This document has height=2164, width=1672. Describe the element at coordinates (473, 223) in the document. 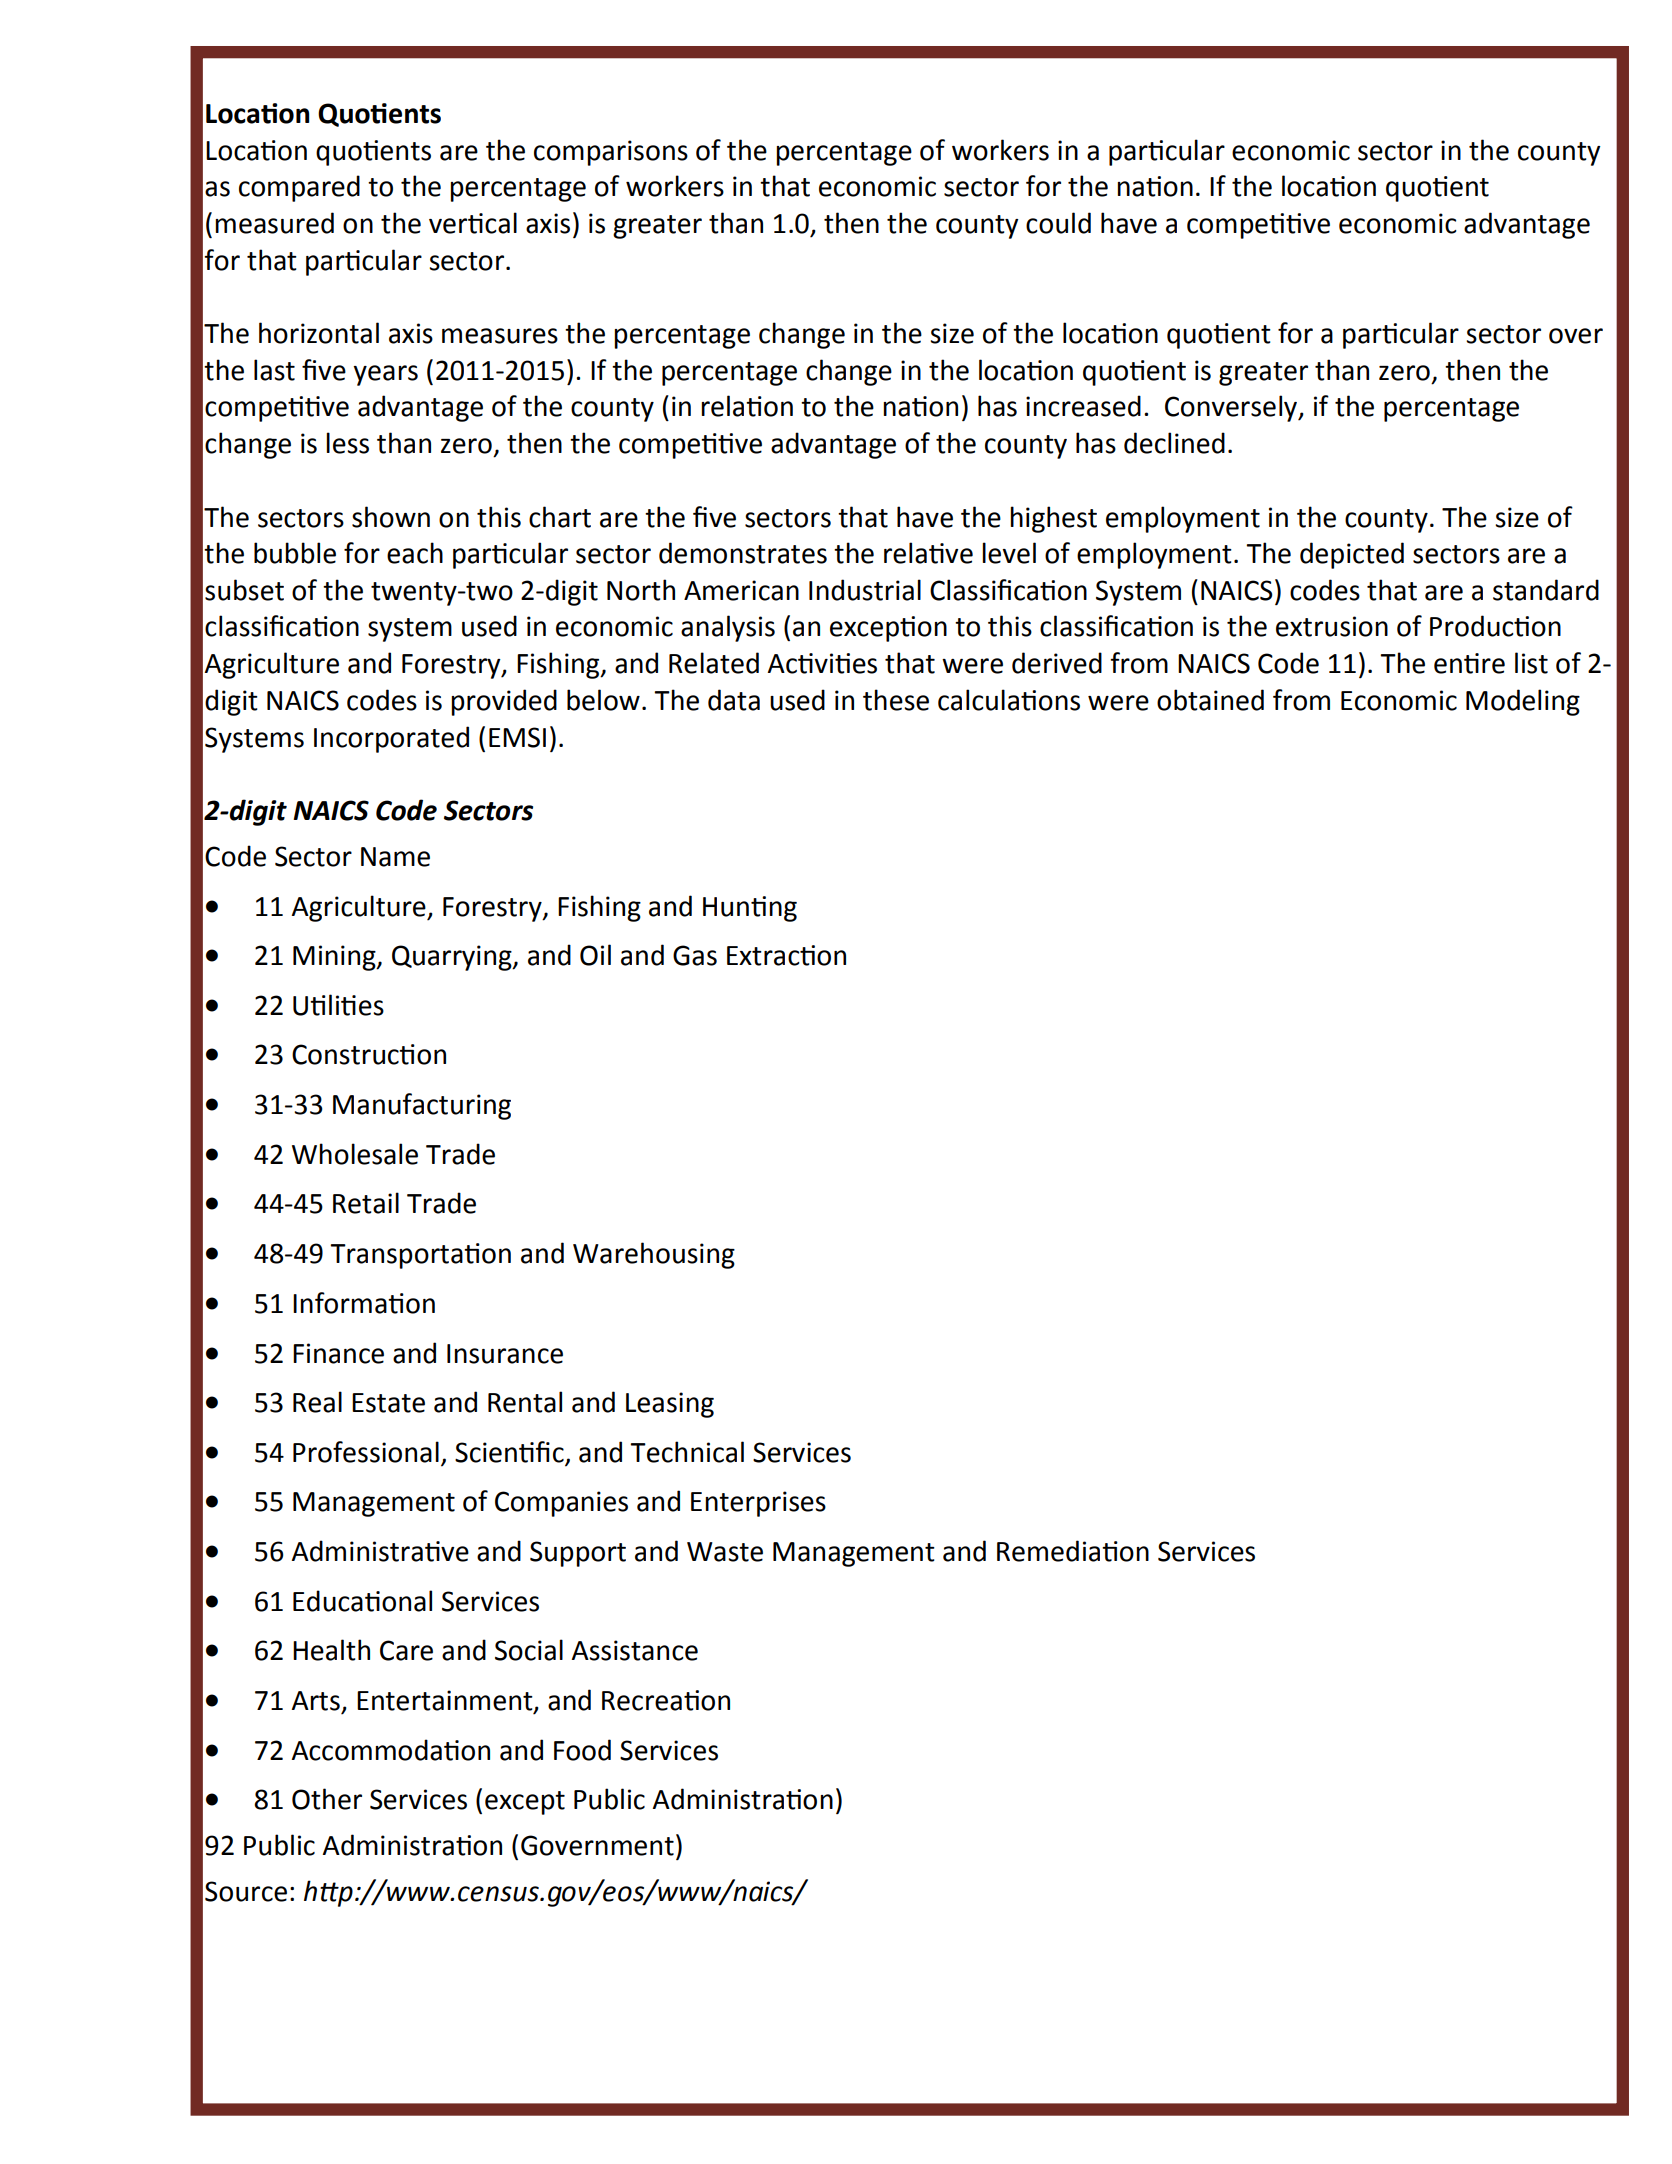

I see `vertical` at that location.
